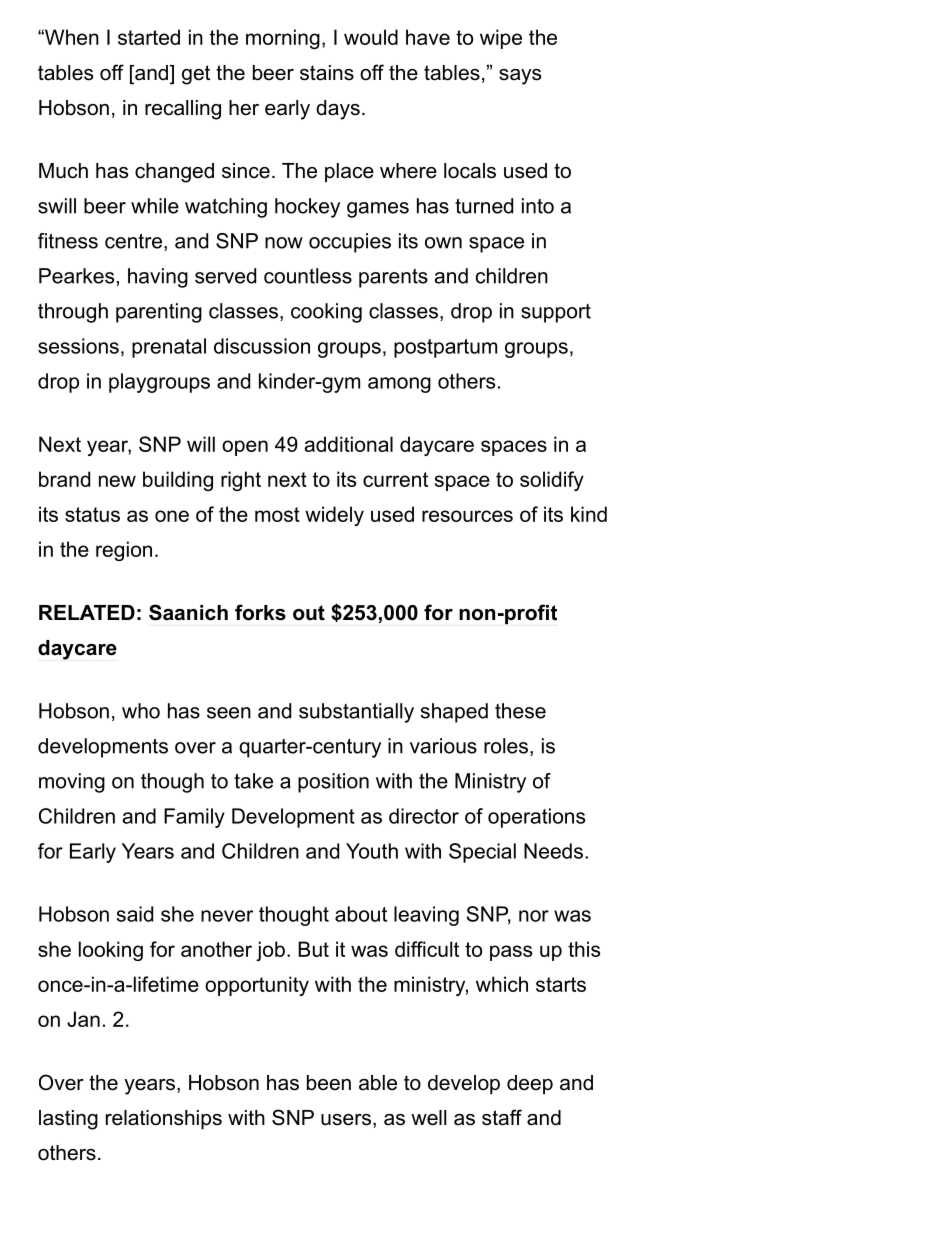  I want to click on says, so click(520, 77).
